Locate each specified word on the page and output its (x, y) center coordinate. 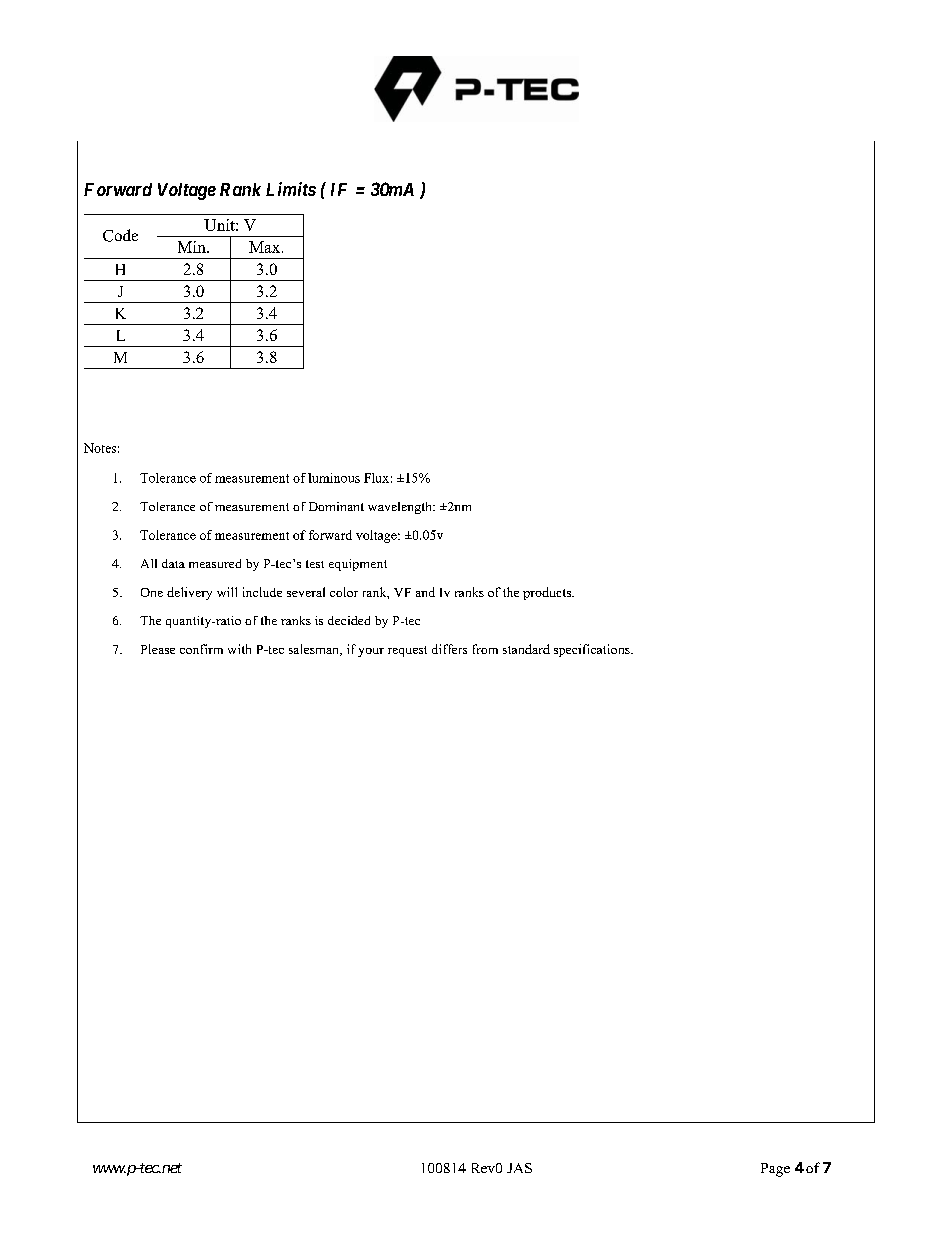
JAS (519, 1168)
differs (449, 649)
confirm (201, 649)
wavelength (401, 508)
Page (775, 1170)
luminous (334, 478)
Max (266, 247)
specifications (593, 650)
